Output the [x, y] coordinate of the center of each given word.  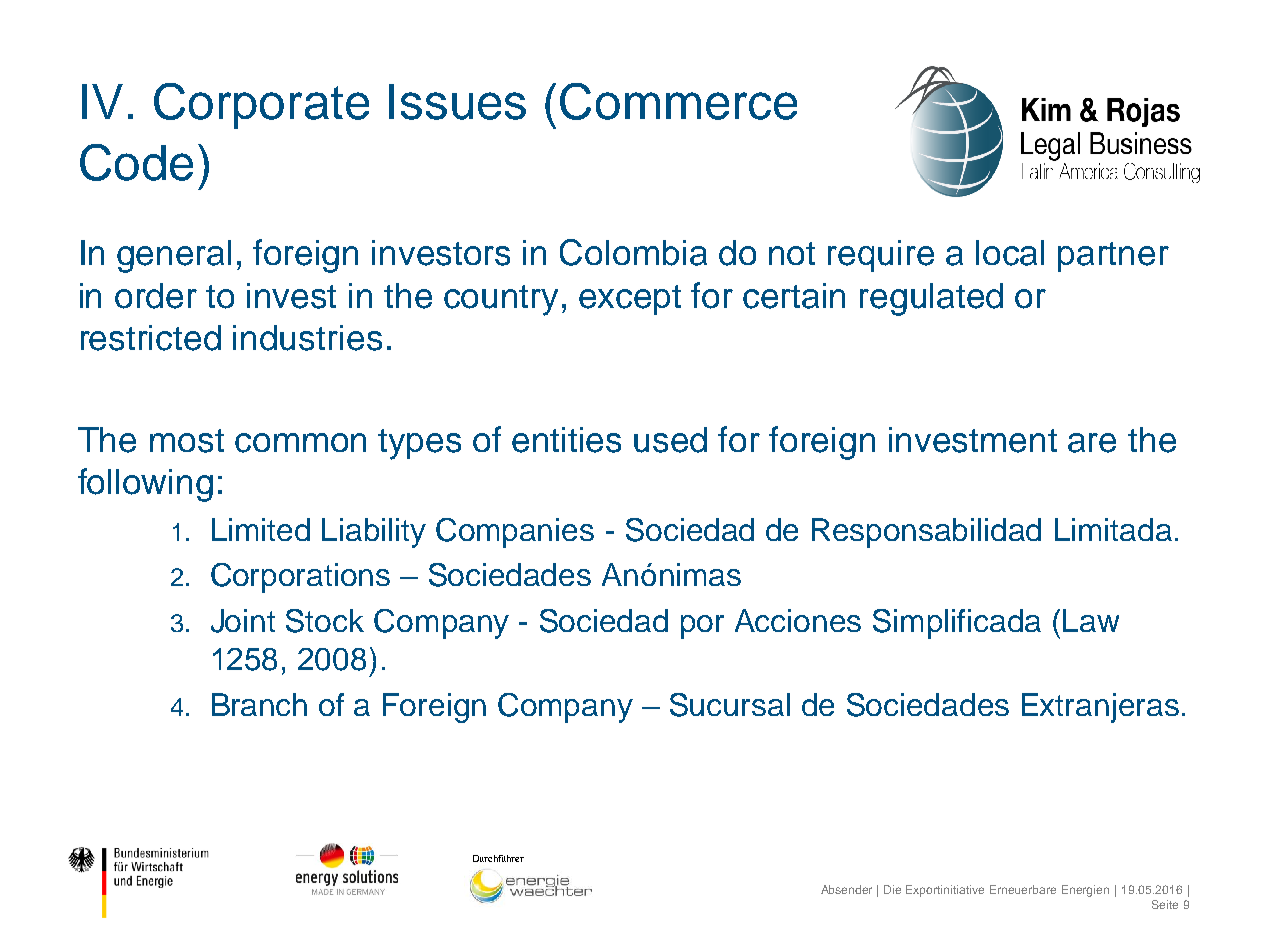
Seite [1165, 904]
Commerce [678, 101]
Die [892, 889]
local [1010, 253]
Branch [259, 704]
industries [307, 338]
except [630, 300]
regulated [931, 299]
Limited [261, 529]
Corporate [261, 106]
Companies [515, 533]
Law [1091, 620]
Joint [243, 621]
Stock [325, 621]
